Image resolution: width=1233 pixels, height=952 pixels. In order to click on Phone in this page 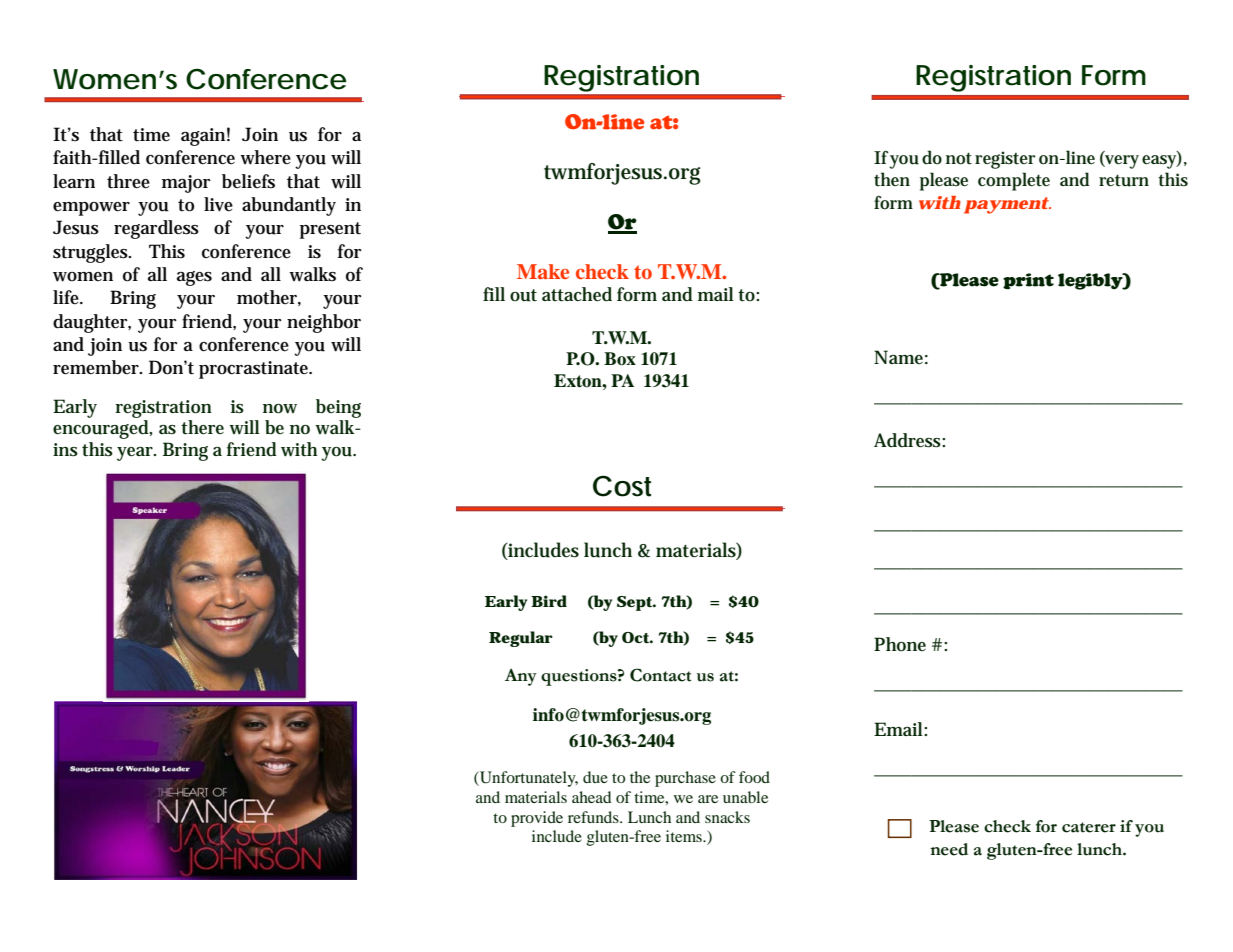, I will do `click(900, 644)`.
